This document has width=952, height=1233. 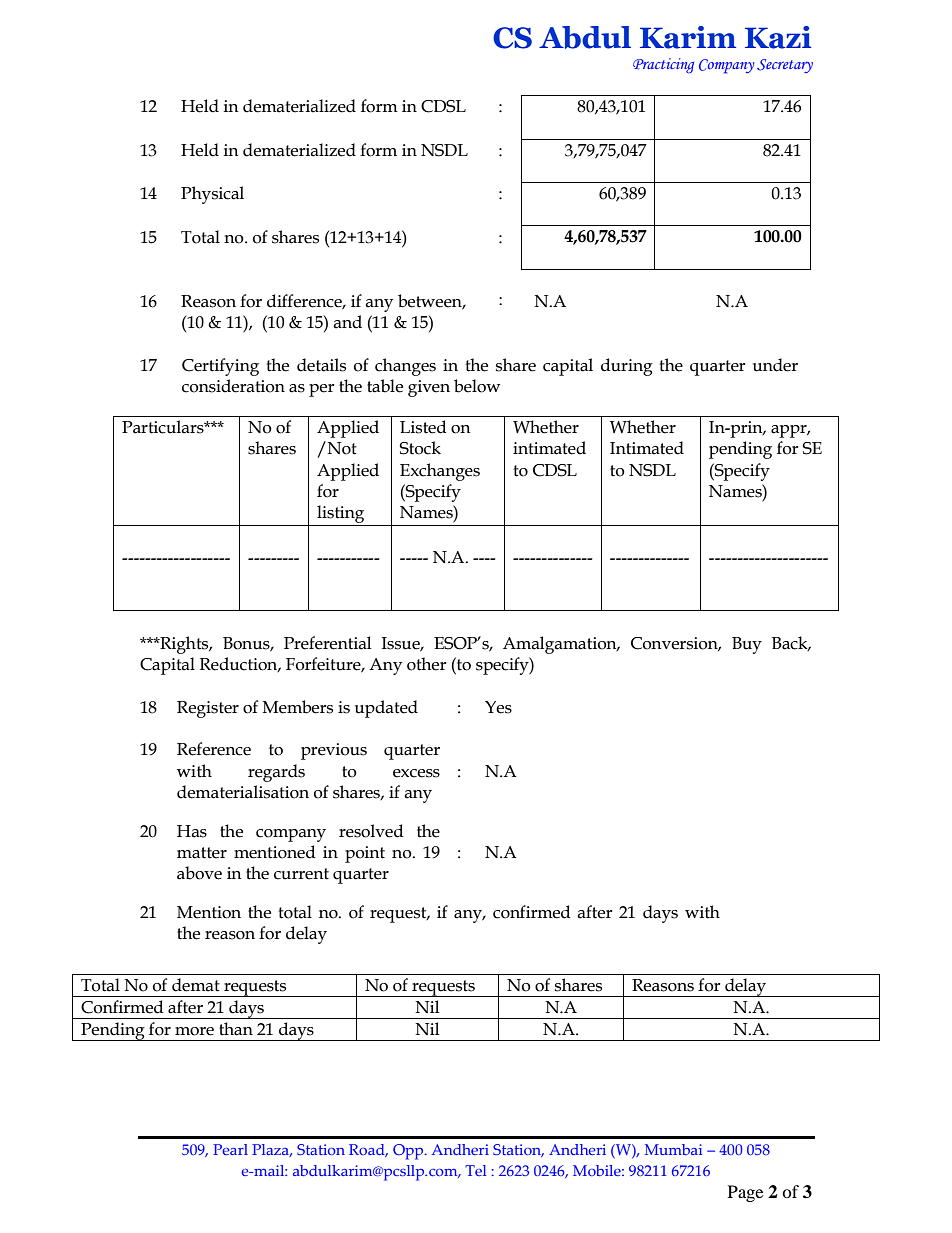 What do you see at coordinates (230, 1149) in the document?
I see `Pearl` at bounding box center [230, 1149].
